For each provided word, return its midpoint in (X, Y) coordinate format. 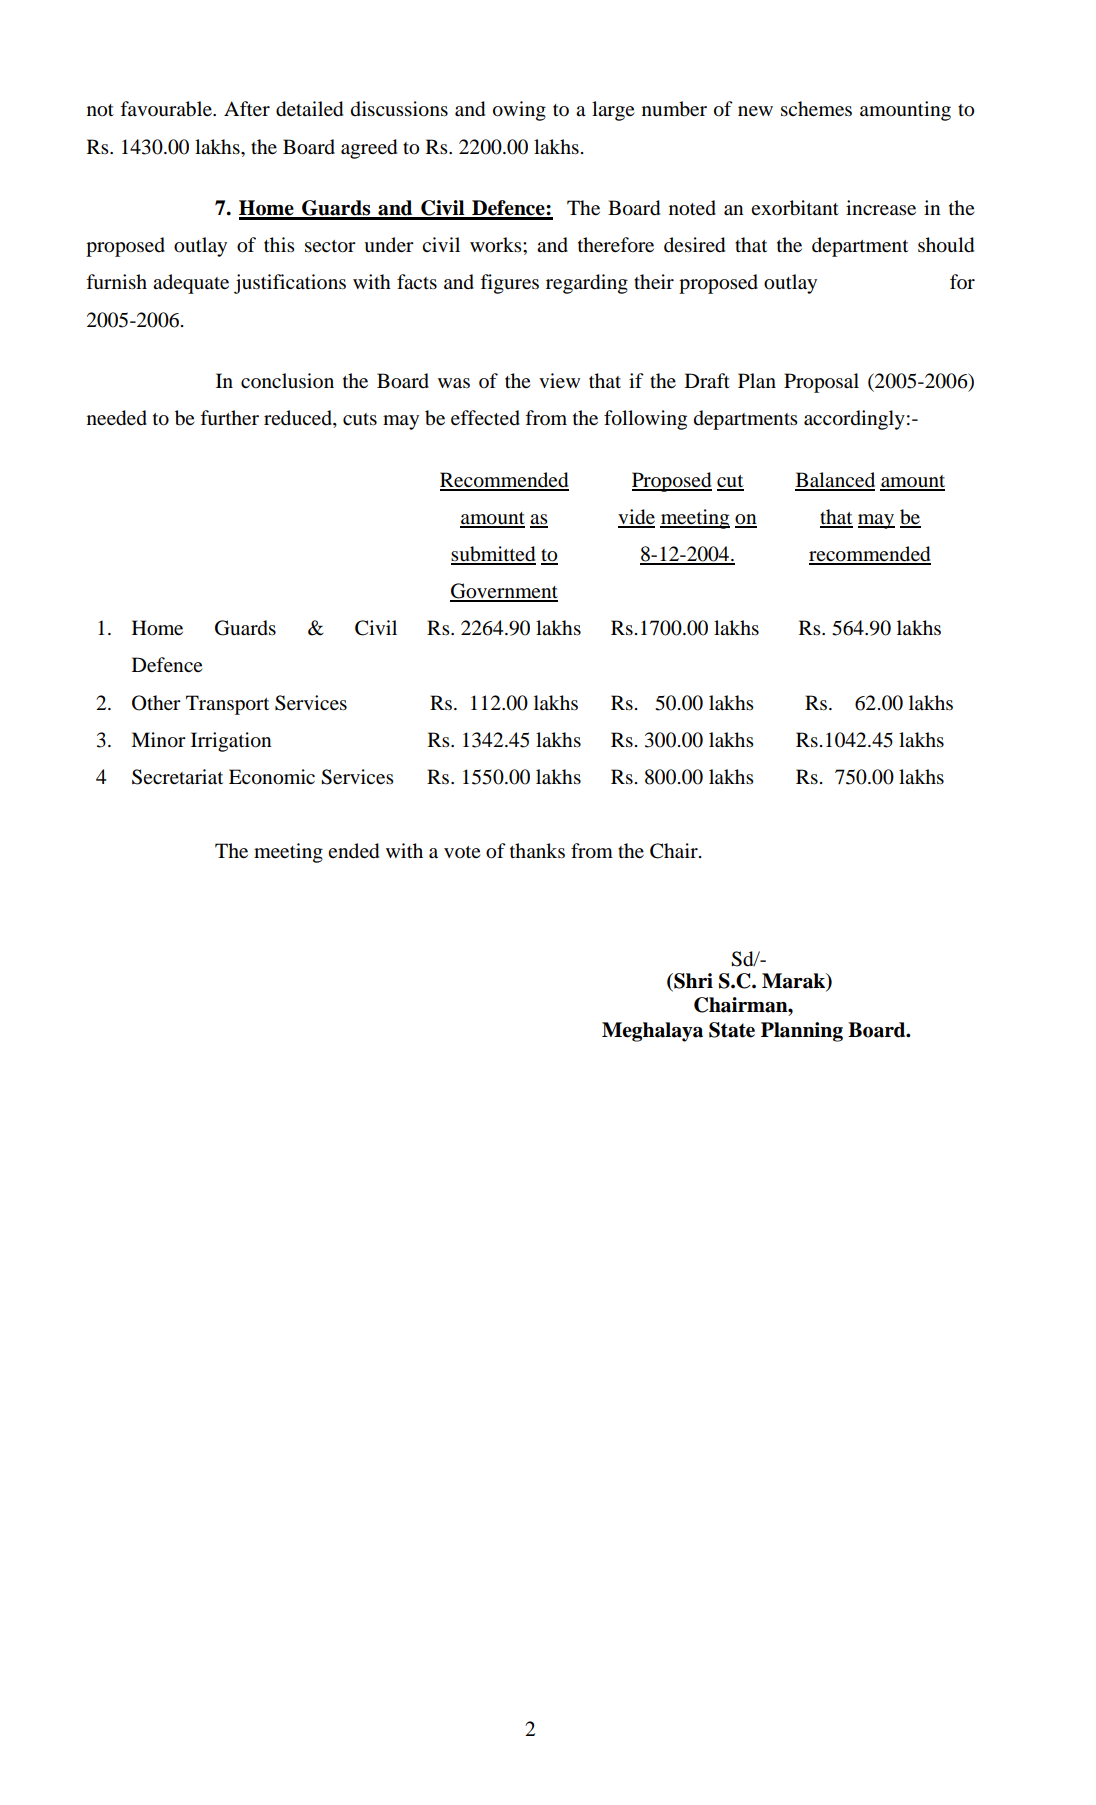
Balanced (835, 481)
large (613, 111)
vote (462, 852)
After (247, 109)
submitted (493, 555)
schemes (816, 109)
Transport (227, 705)
